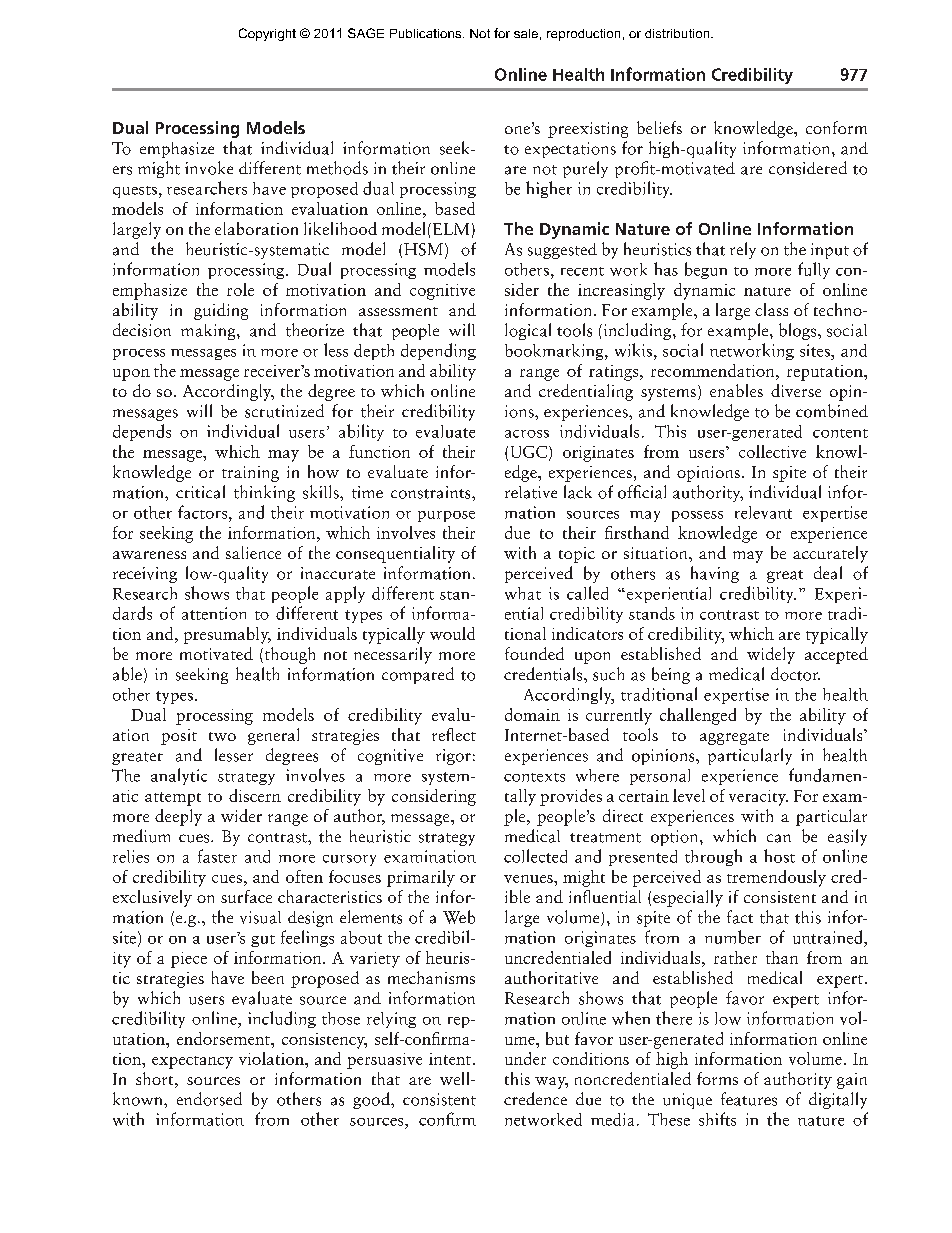  Describe the element at coordinates (523, 593) in the screenshot. I see `what` at that location.
